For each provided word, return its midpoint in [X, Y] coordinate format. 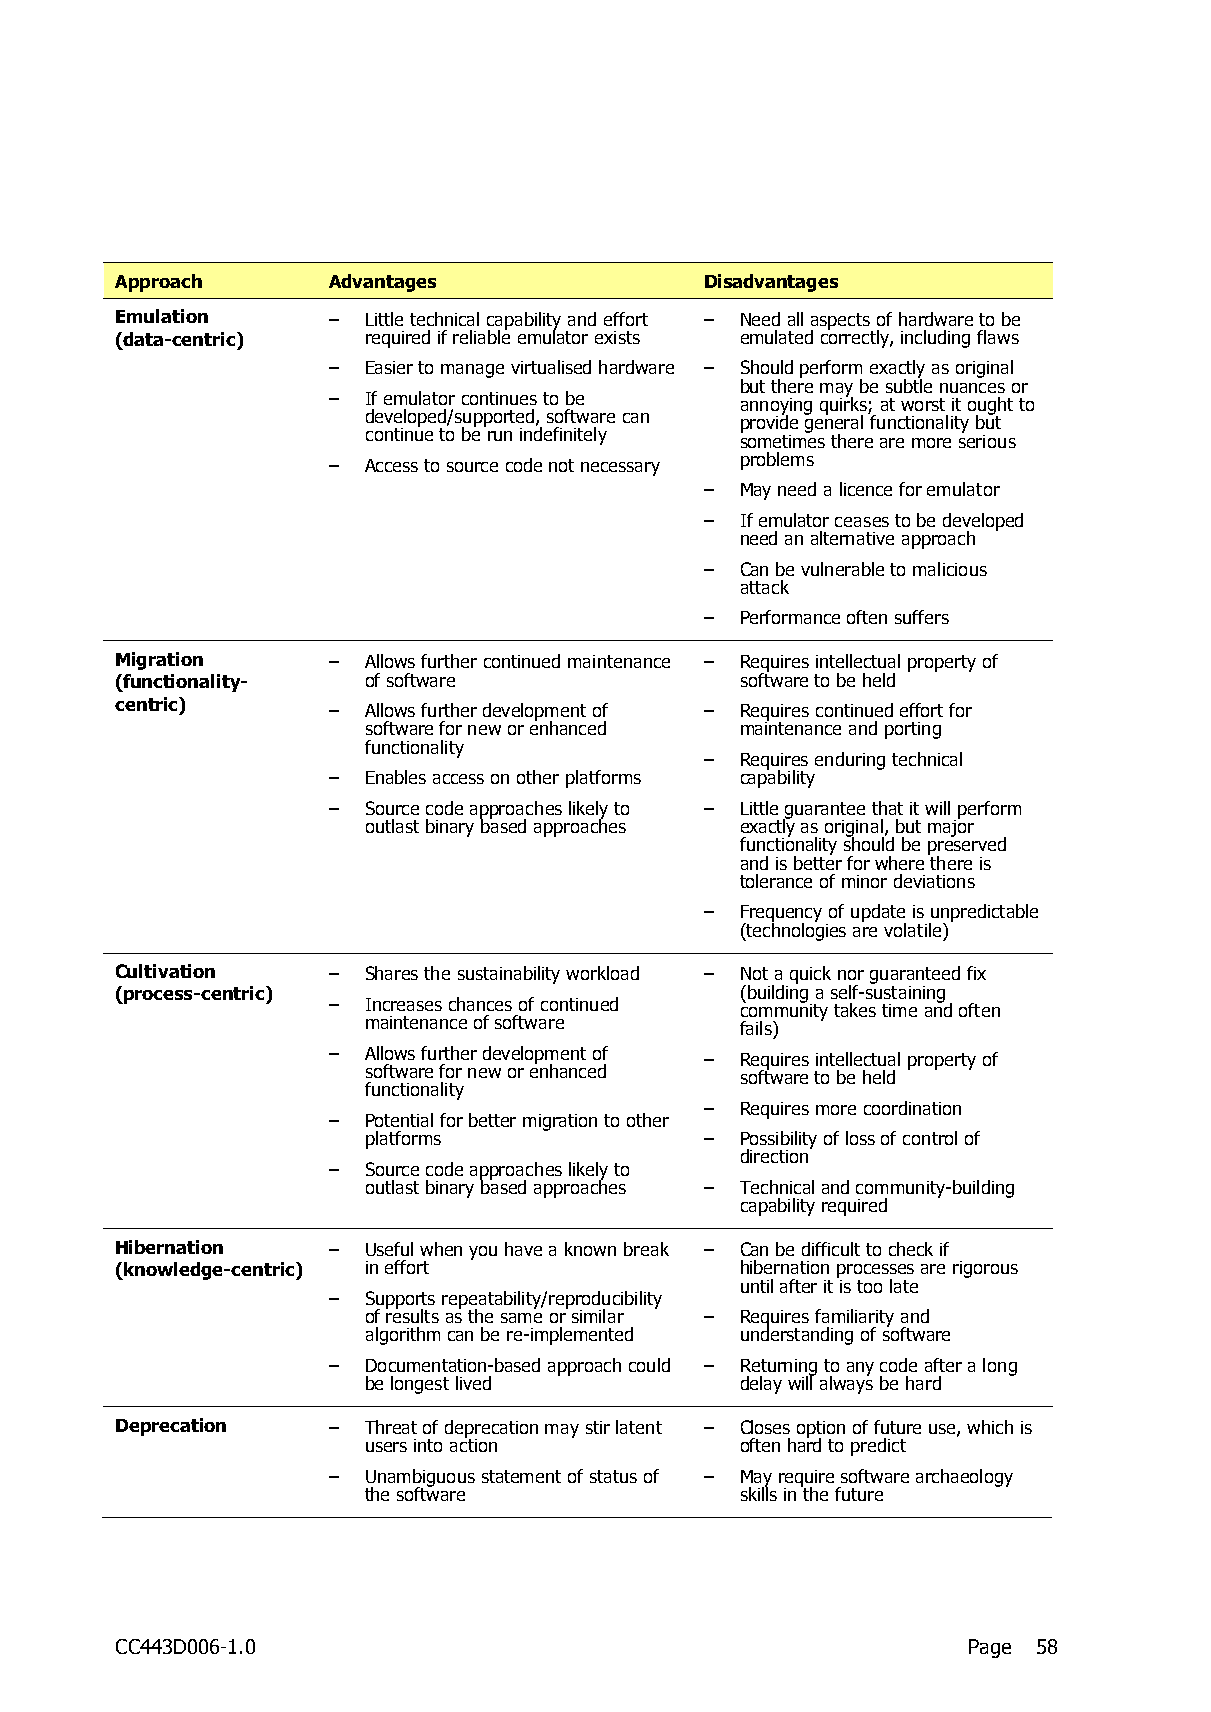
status [613, 1476]
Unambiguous [420, 1479]
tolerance [776, 881]
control [930, 1138]
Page [990, 1648]
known [590, 1249]
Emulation [162, 316]
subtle [909, 384]
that [887, 808]
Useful [389, 1249]
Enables [396, 777]
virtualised [551, 367]
